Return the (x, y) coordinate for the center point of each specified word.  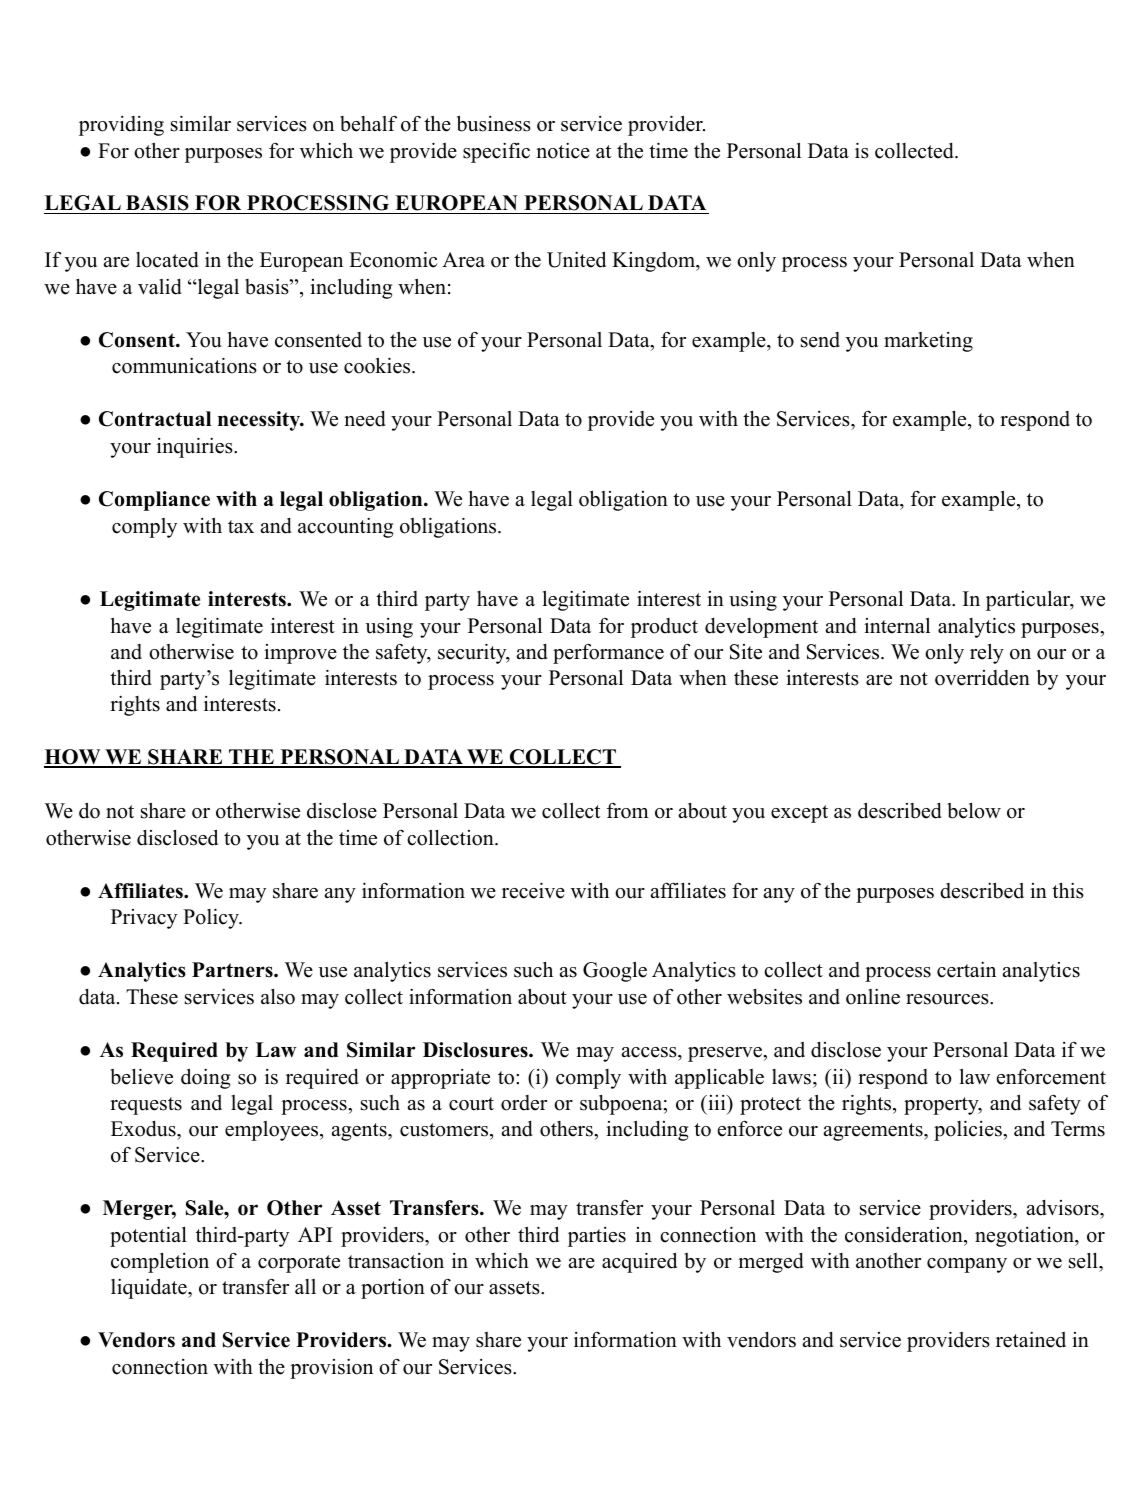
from (628, 811)
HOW (73, 758)
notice (563, 150)
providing (121, 126)
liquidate (150, 1288)
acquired (639, 1262)
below (974, 810)
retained (1031, 1339)
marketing (928, 342)
